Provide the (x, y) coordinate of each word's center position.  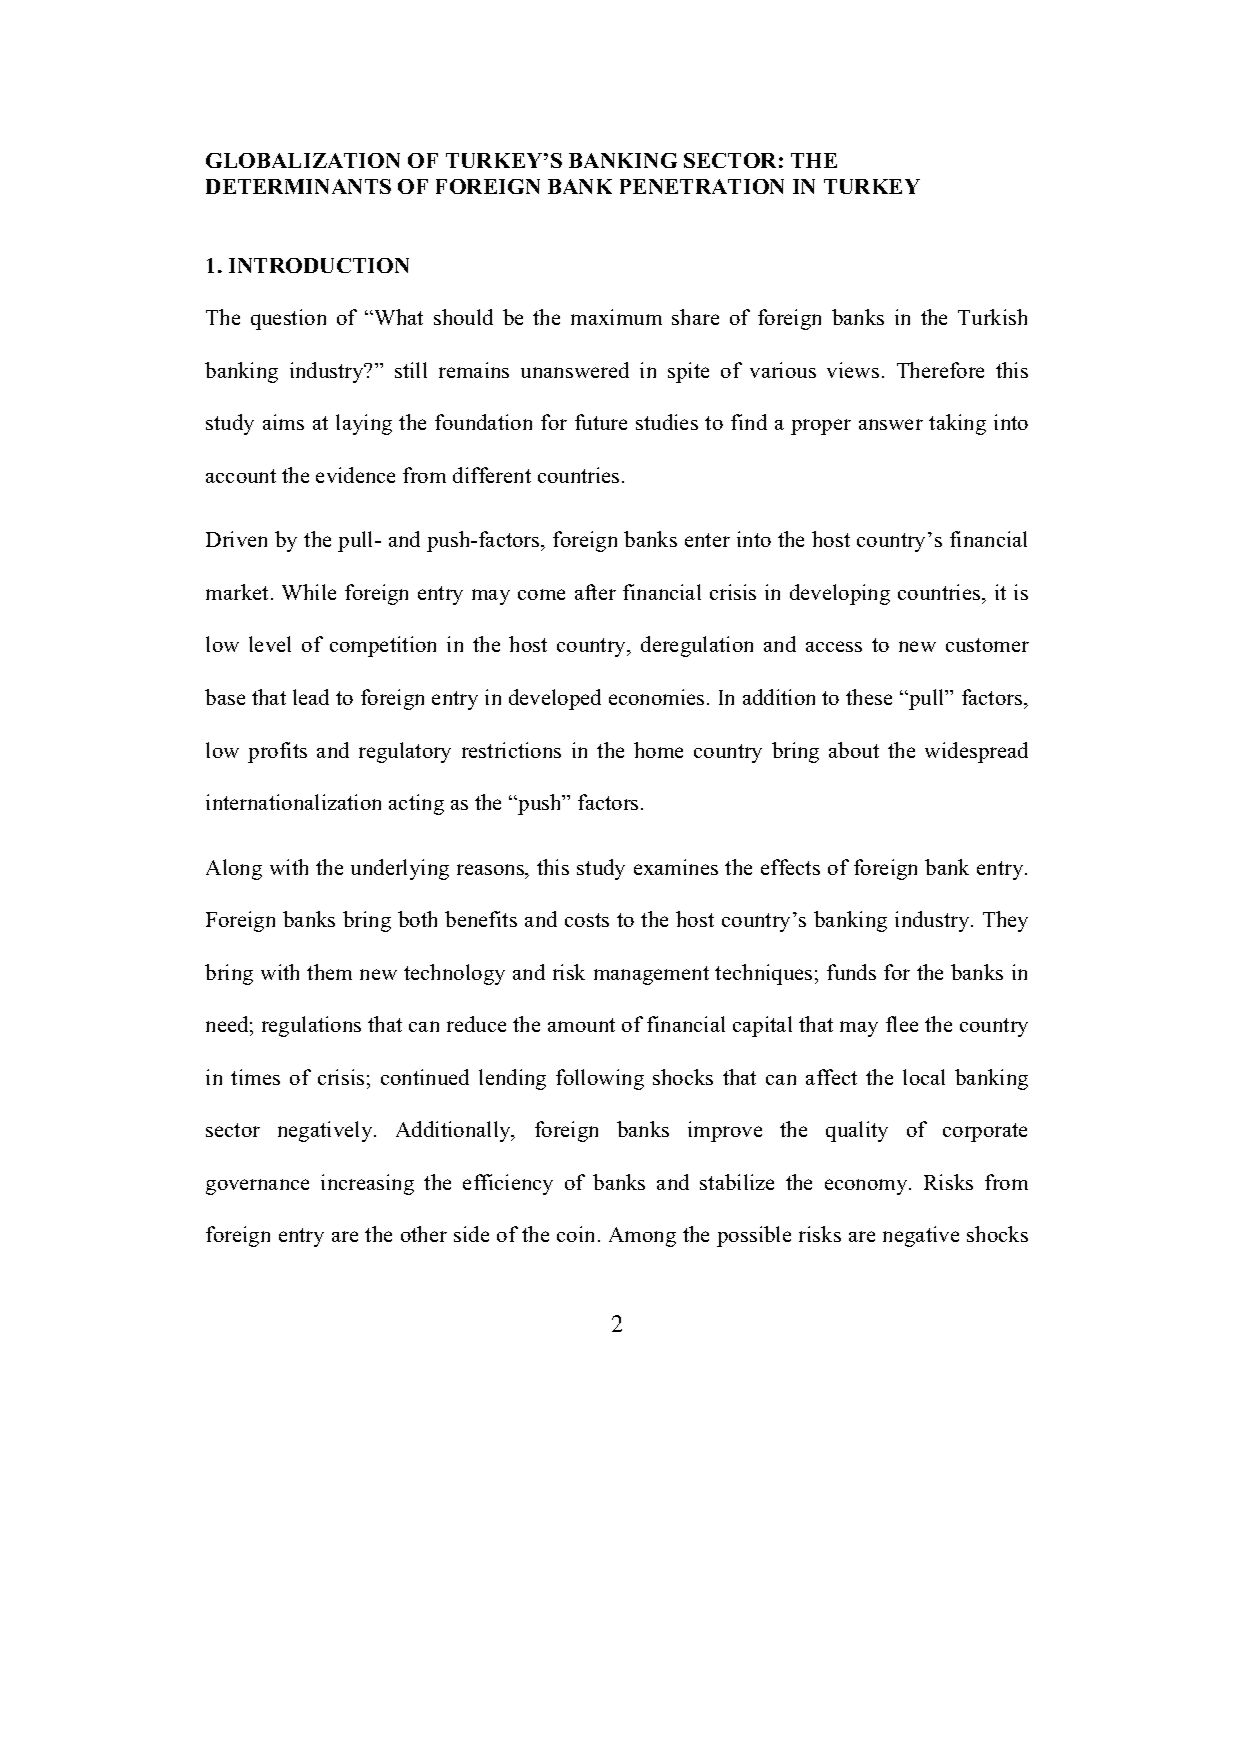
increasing (367, 1184)
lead (311, 697)
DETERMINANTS (298, 186)
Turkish (992, 317)
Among (642, 1237)
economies (656, 697)
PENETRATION (702, 186)
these (869, 697)
